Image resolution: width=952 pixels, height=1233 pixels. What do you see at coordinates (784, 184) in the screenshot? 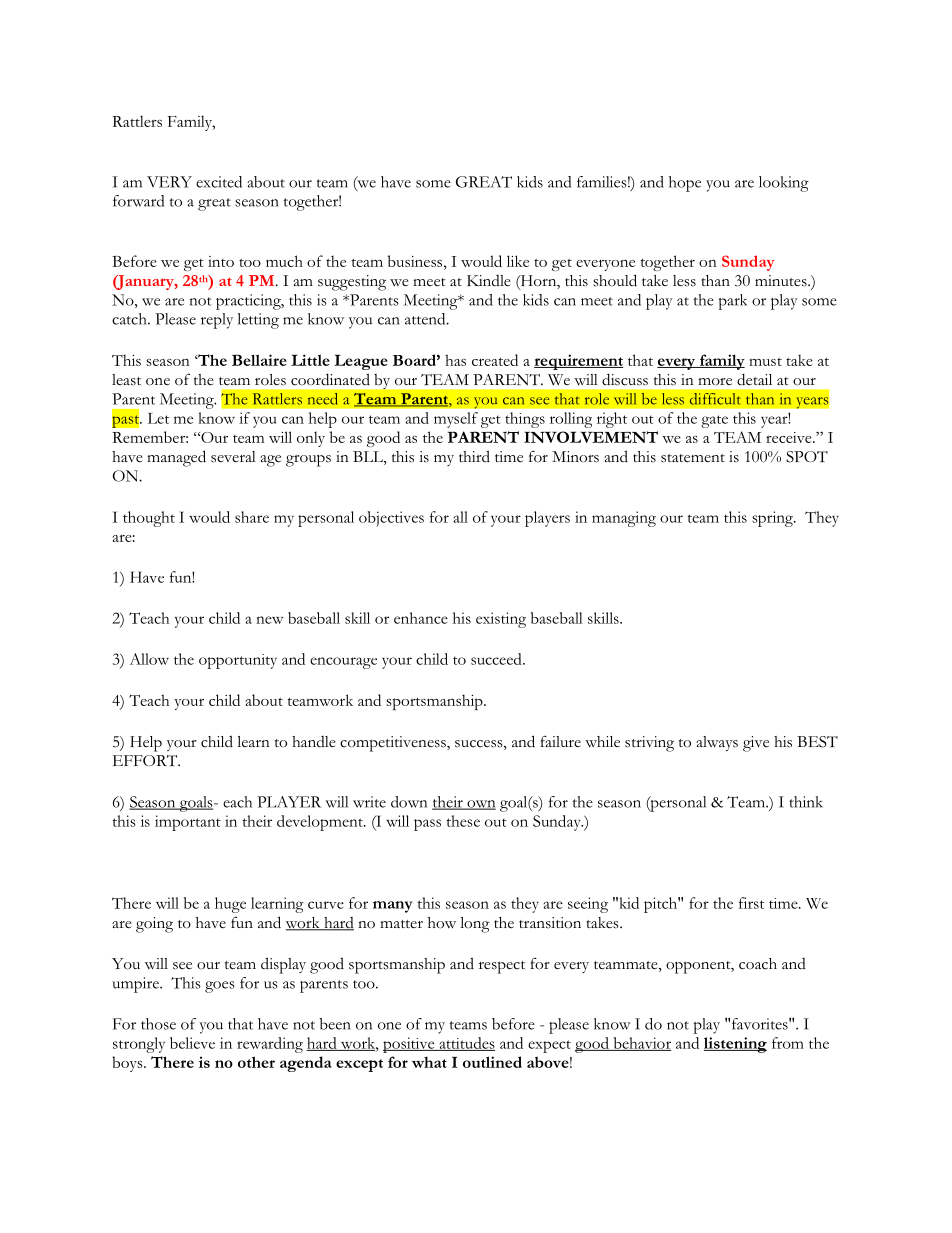
I see `looking` at bounding box center [784, 184].
